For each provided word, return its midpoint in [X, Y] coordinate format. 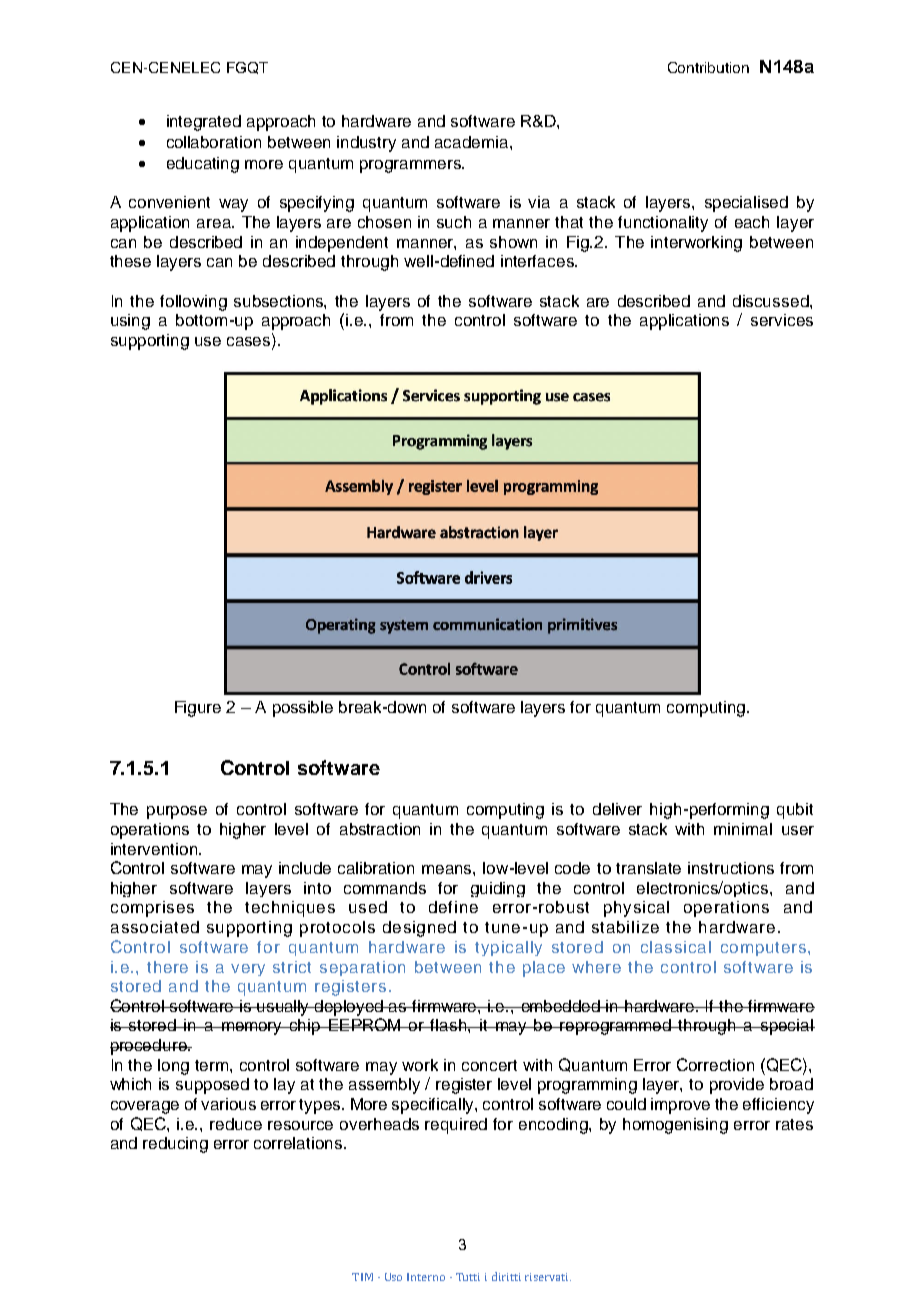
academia [473, 142]
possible [303, 709]
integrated [204, 123]
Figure [198, 709]
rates [794, 1124]
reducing [175, 1145]
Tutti [468, 1277]
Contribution [708, 67]
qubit [795, 811]
